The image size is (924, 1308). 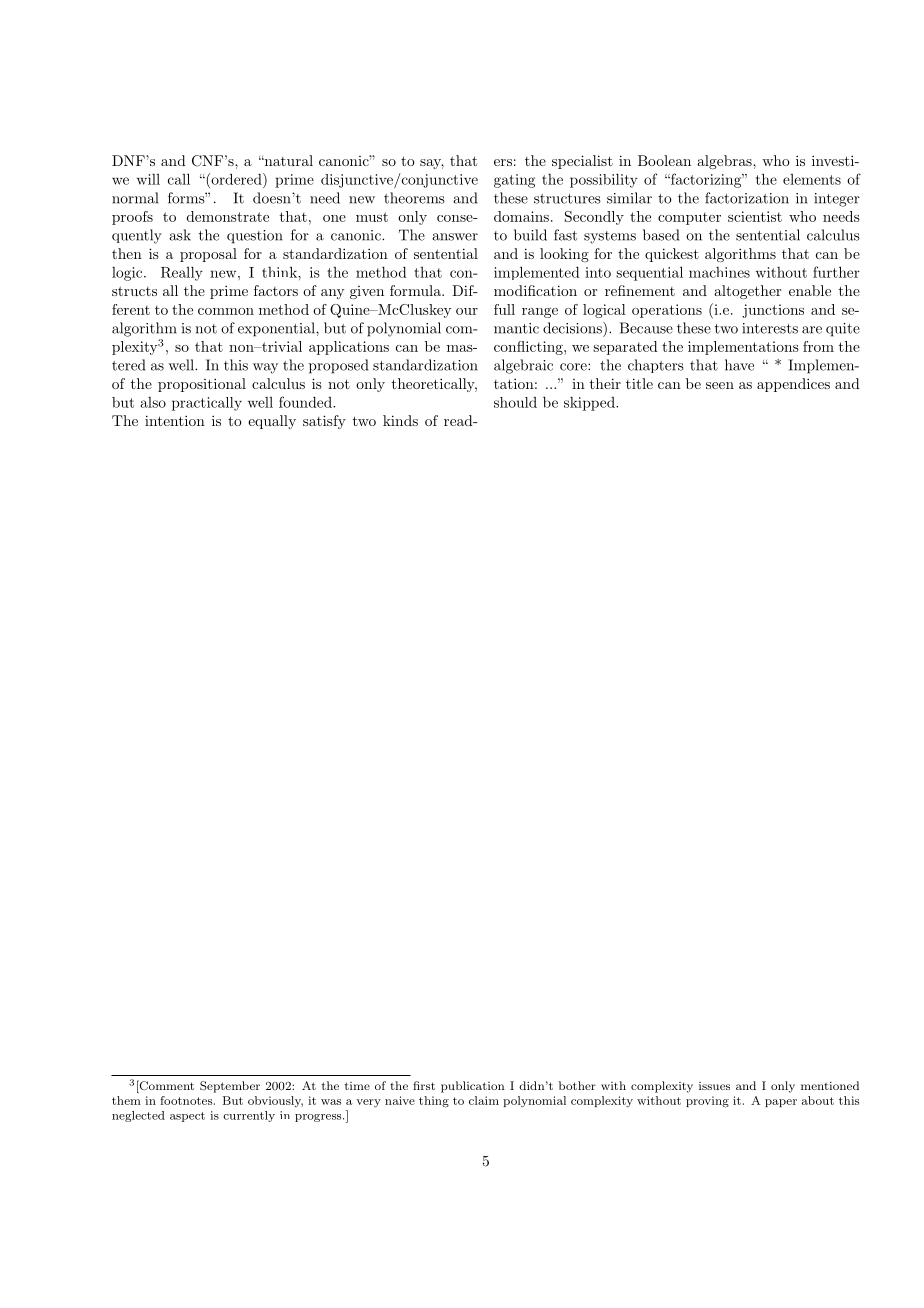 What do you see at coordinates (400, 420) in the image?
I see `kinds` at bounding box center [400, 420].
